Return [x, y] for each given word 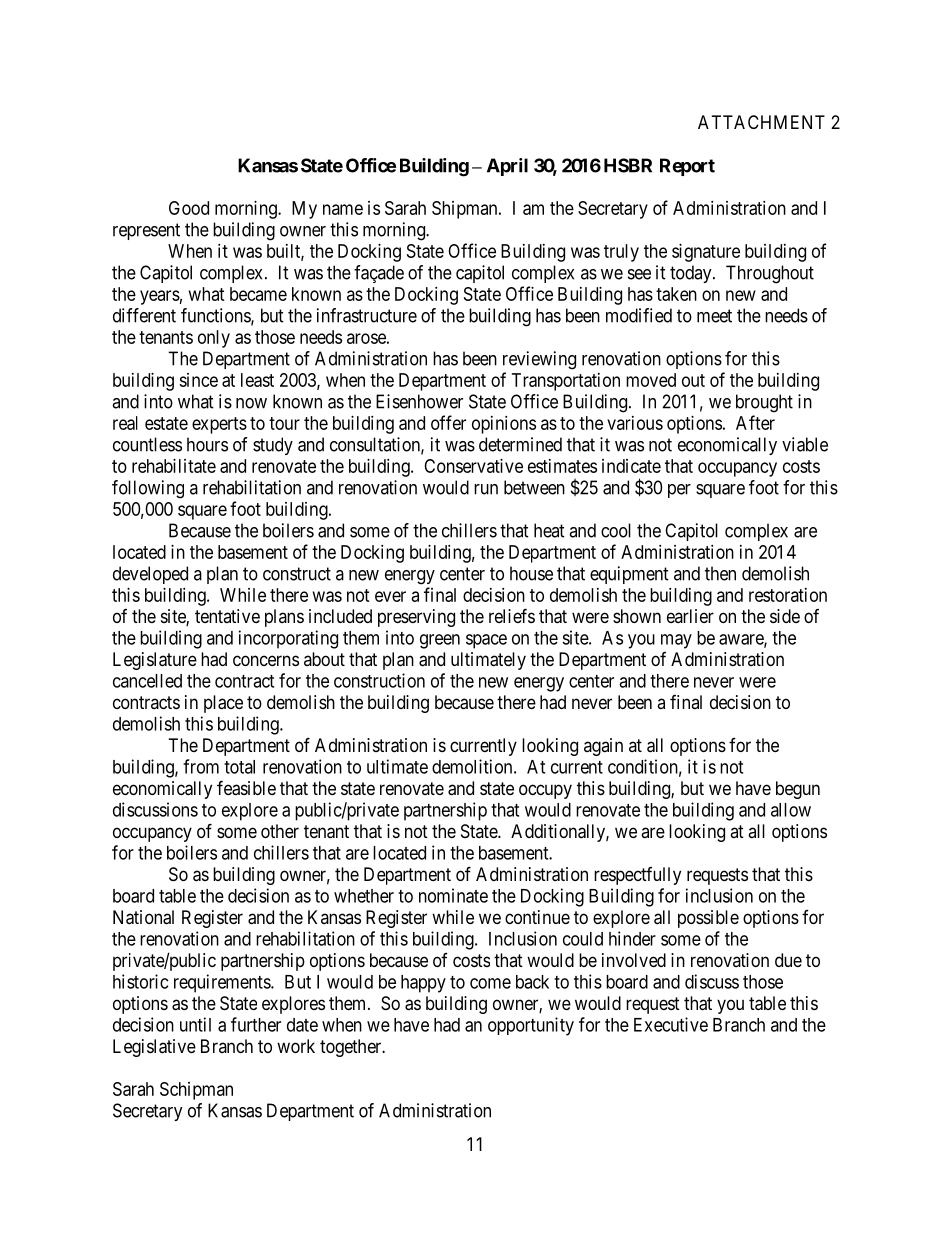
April [507, 167]
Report [687, 167]
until [195, 1024]
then [720, 573]
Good [189, 208]
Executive [671, 1024]
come [490, 983]
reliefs [512, 615]
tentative [227, 616]
